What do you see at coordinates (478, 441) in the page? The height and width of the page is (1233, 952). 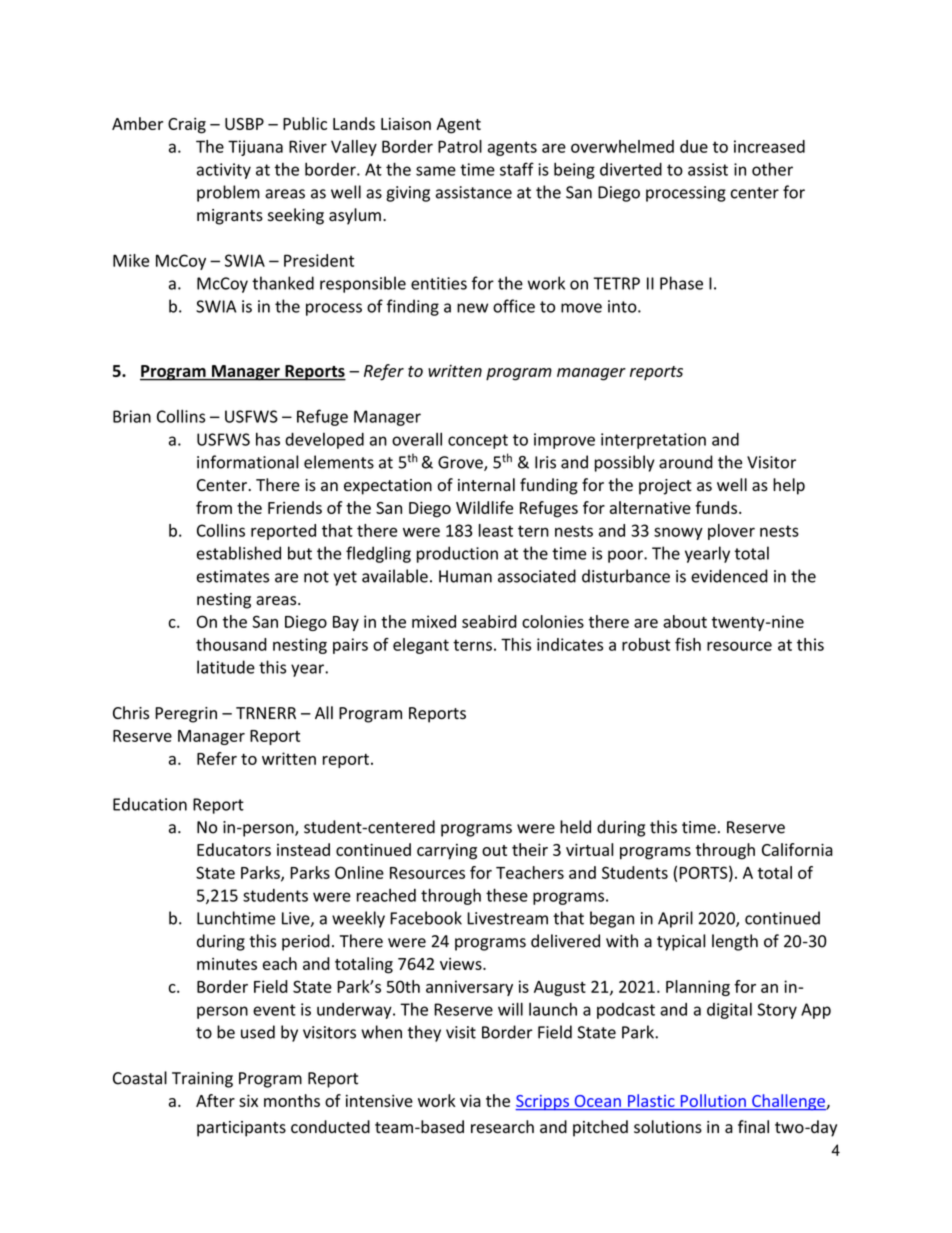 I see `concept` at bounding box center [478, 441].
